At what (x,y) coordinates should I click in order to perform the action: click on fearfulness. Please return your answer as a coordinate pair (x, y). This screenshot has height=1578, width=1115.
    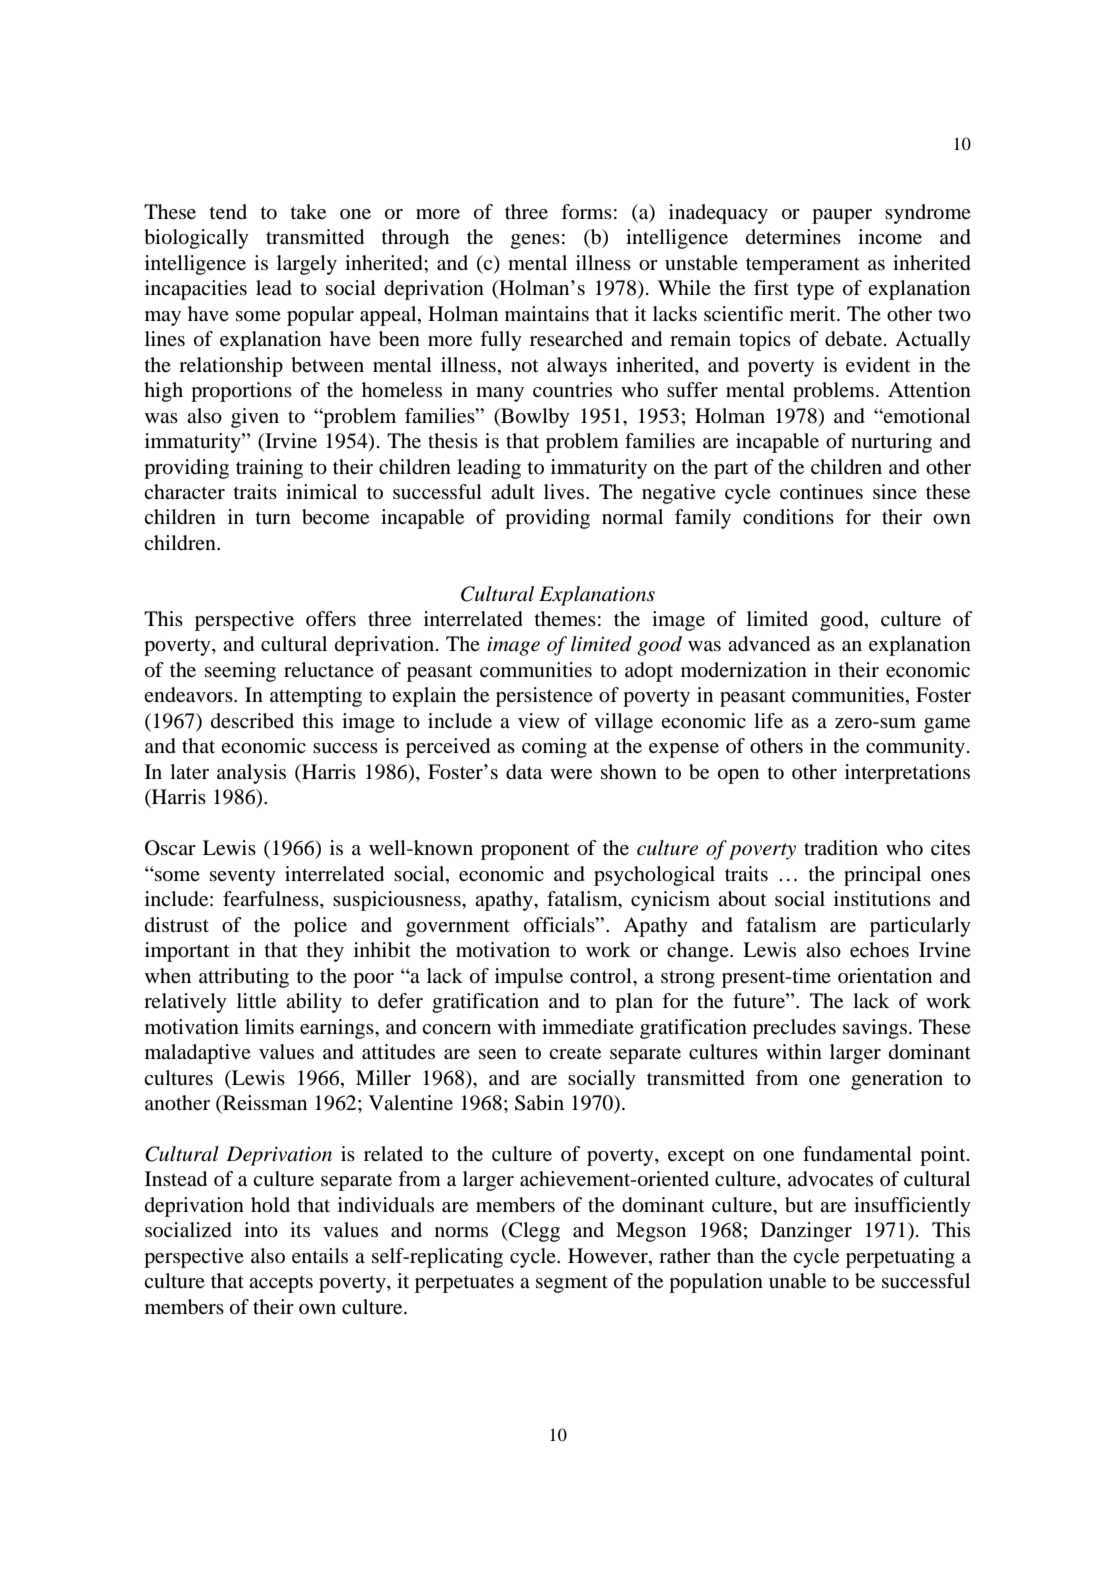
    Looking at the image, I should click on (272, 900).
